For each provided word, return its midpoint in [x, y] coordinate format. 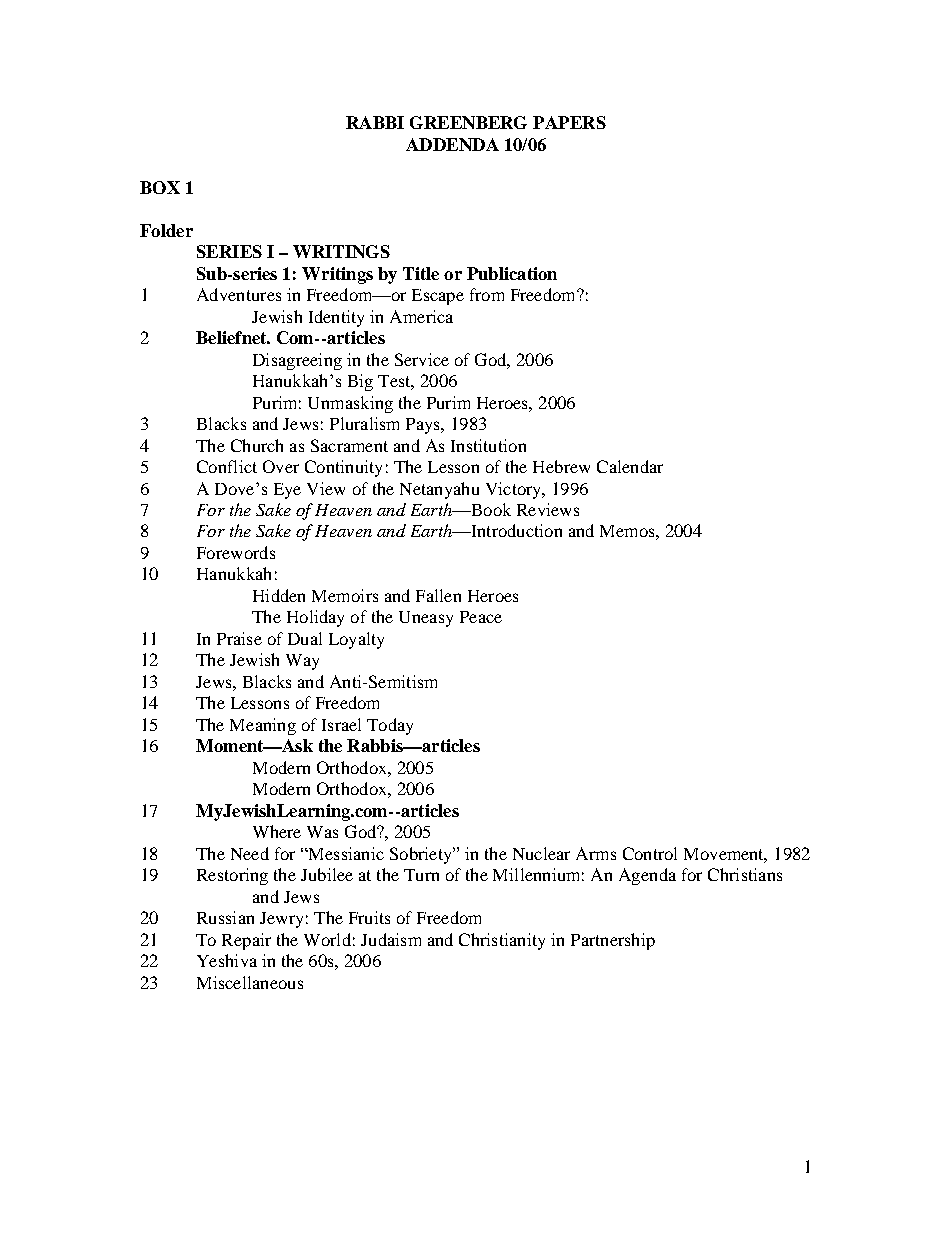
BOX [160, 187]
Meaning [263, 726]
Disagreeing [297, 361]
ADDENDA [452, 144]
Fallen [438, 595]
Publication [512, 273]
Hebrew [561, 466]
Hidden [279, 595]
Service [422, 359]
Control [650, 853]
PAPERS [569, 122]
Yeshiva [227, 960]
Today [390, 726]
